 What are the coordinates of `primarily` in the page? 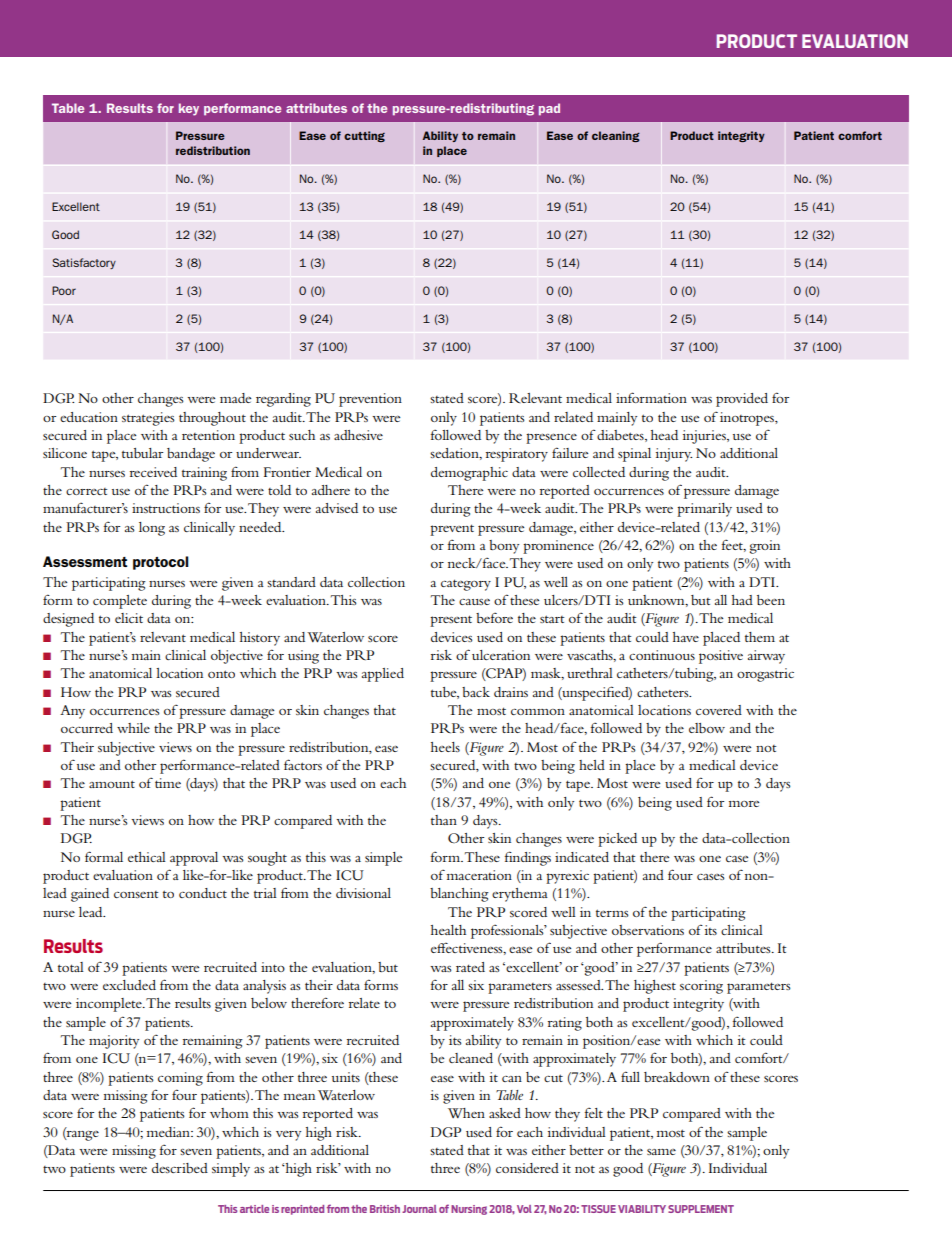 It's located at (704, 510).
